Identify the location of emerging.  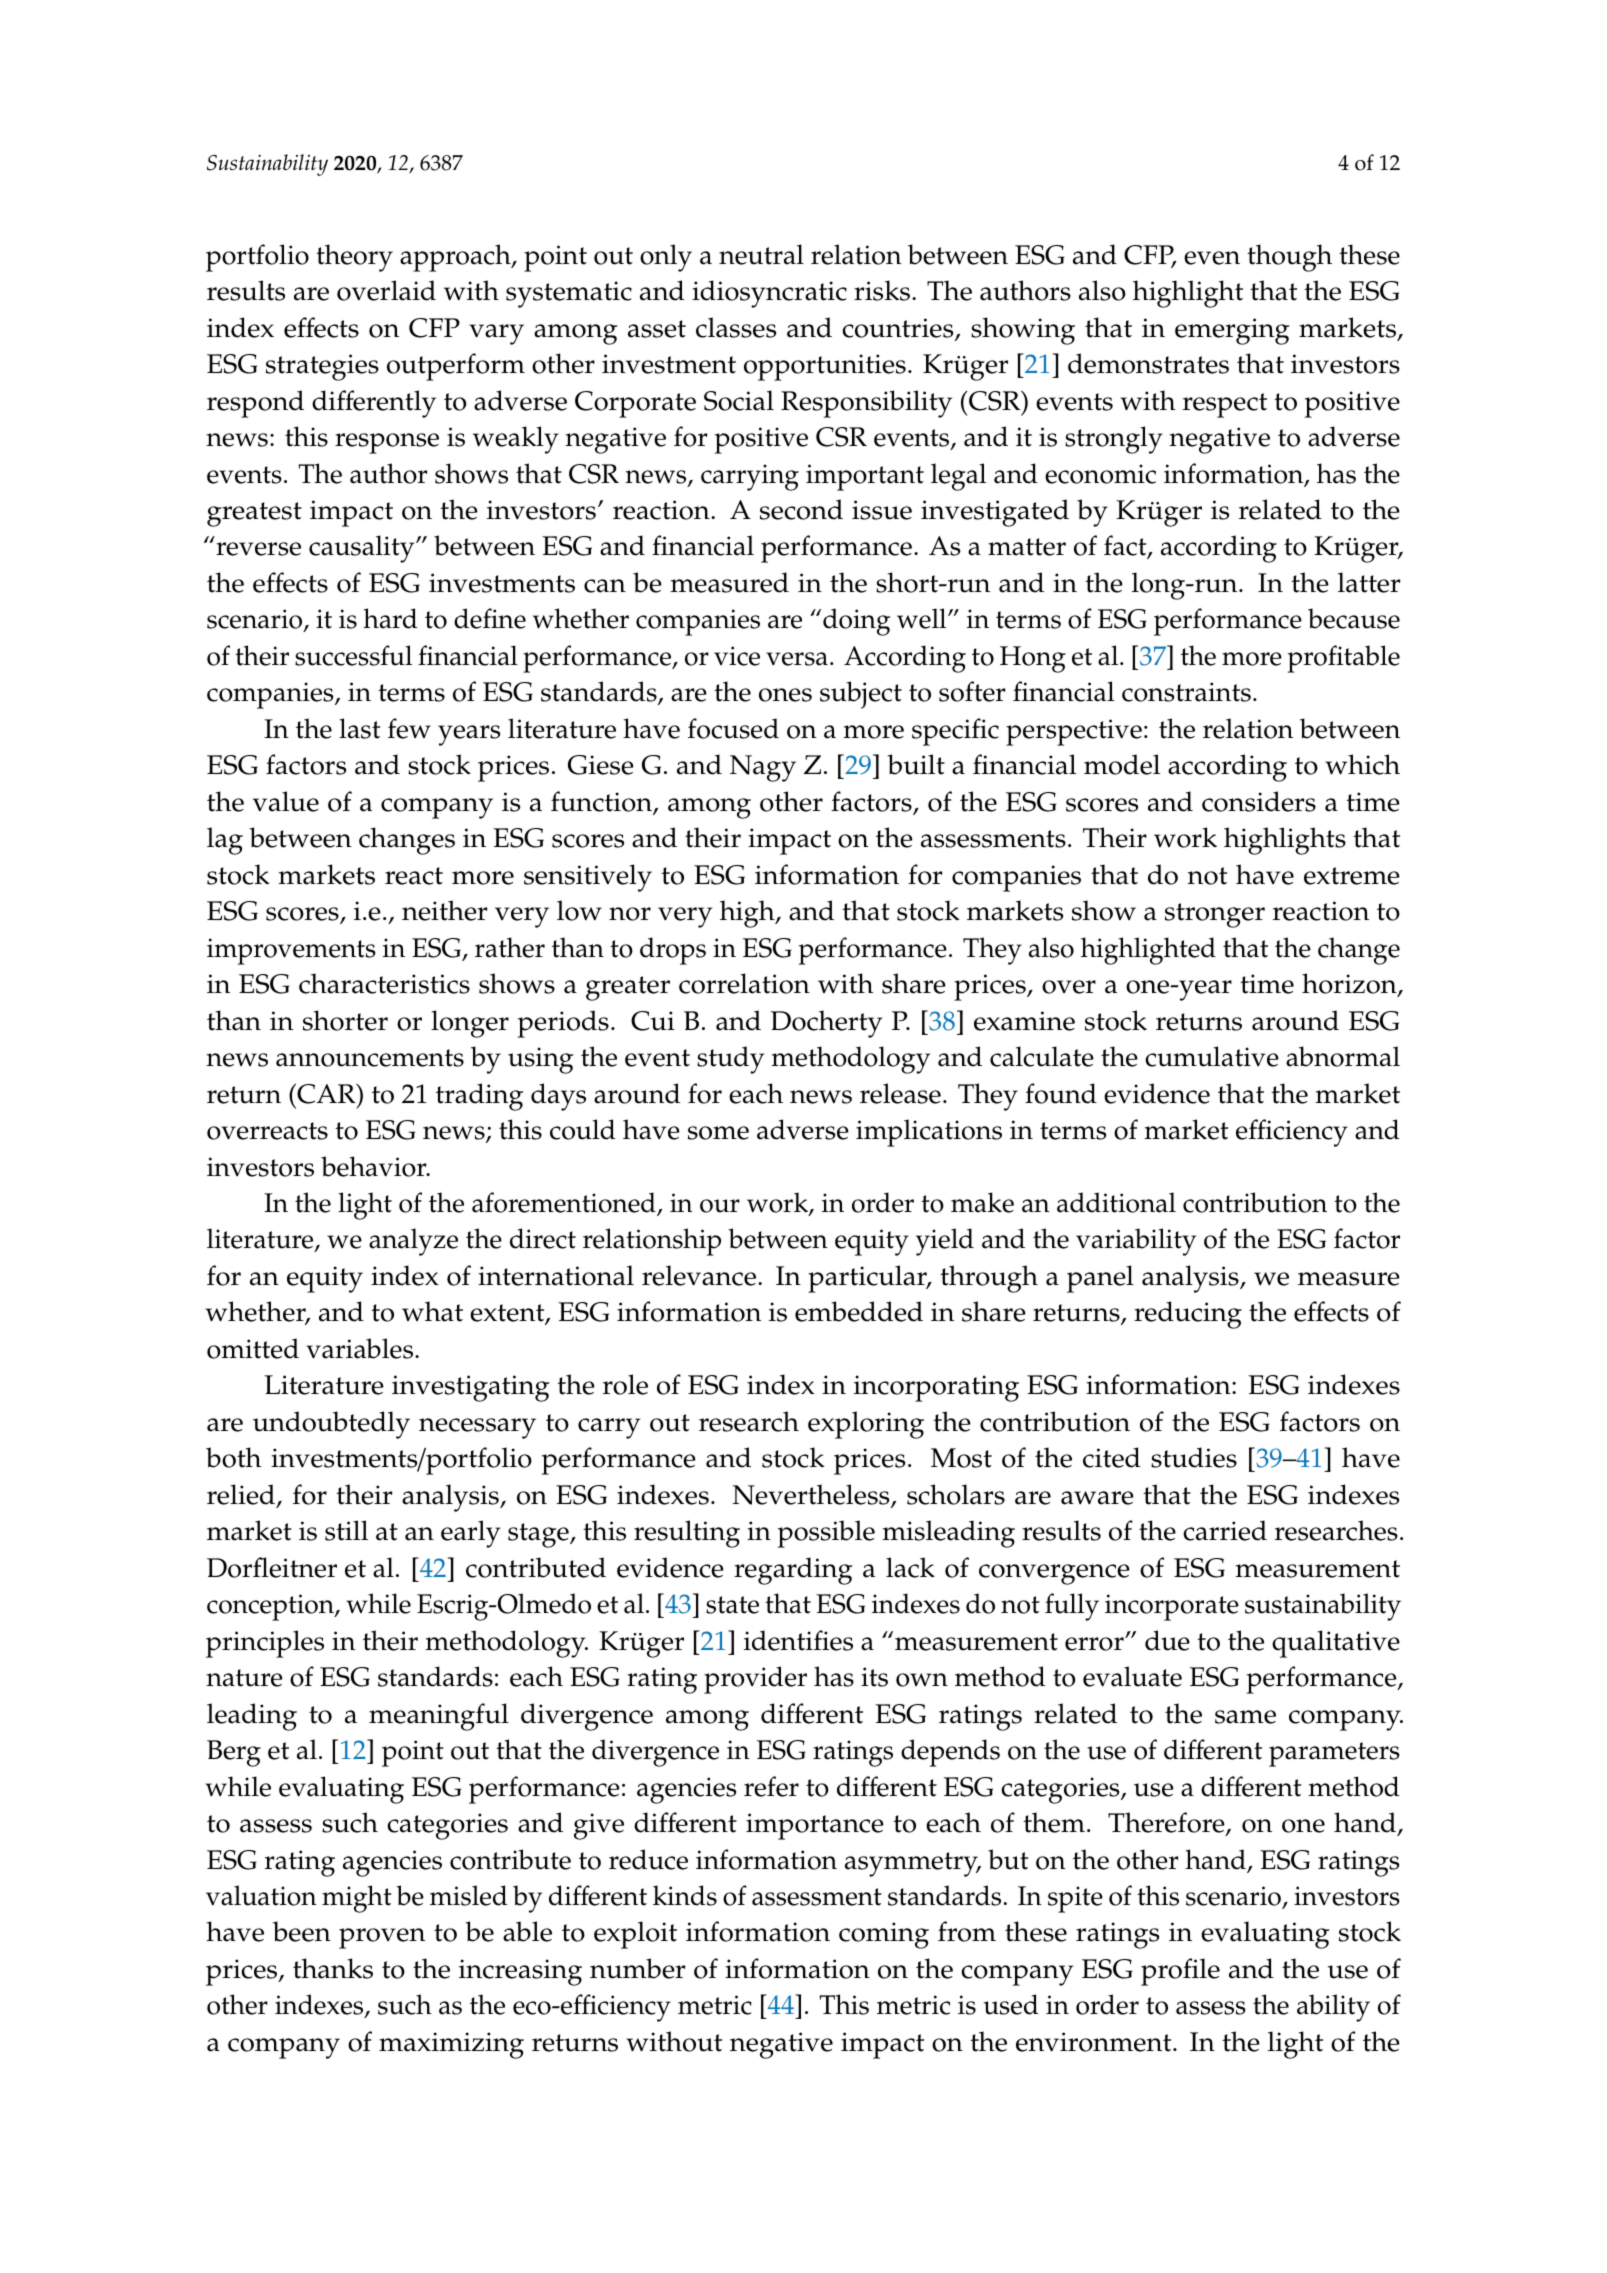
(1232, 331).
